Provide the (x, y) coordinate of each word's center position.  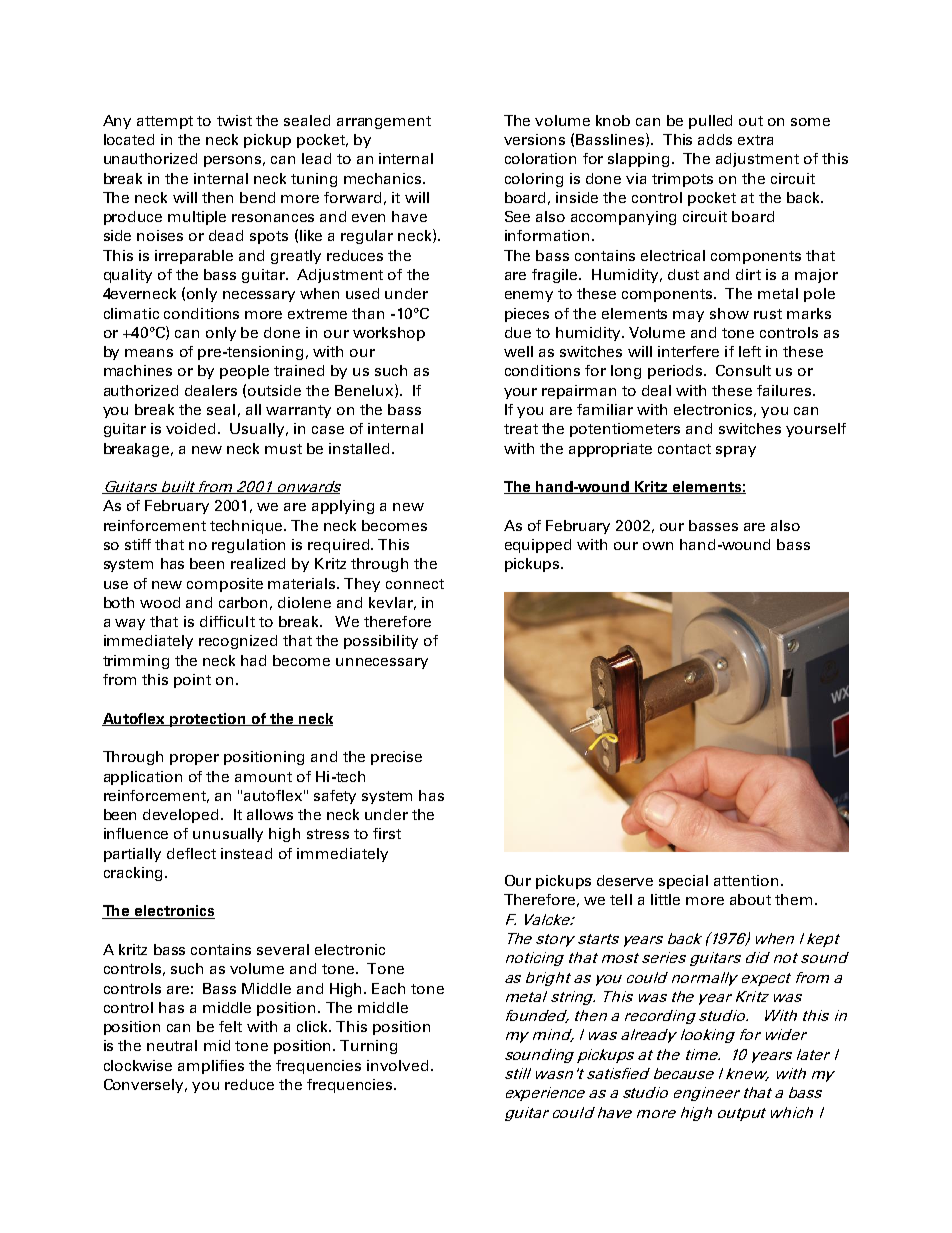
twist (234, 120)
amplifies (211, 1067)
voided (190, 428)
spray (736, 451)
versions (534, 139)
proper (194, 759)
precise (396, 758)
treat (521, 429)
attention (746, 880)
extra (755, 140)
